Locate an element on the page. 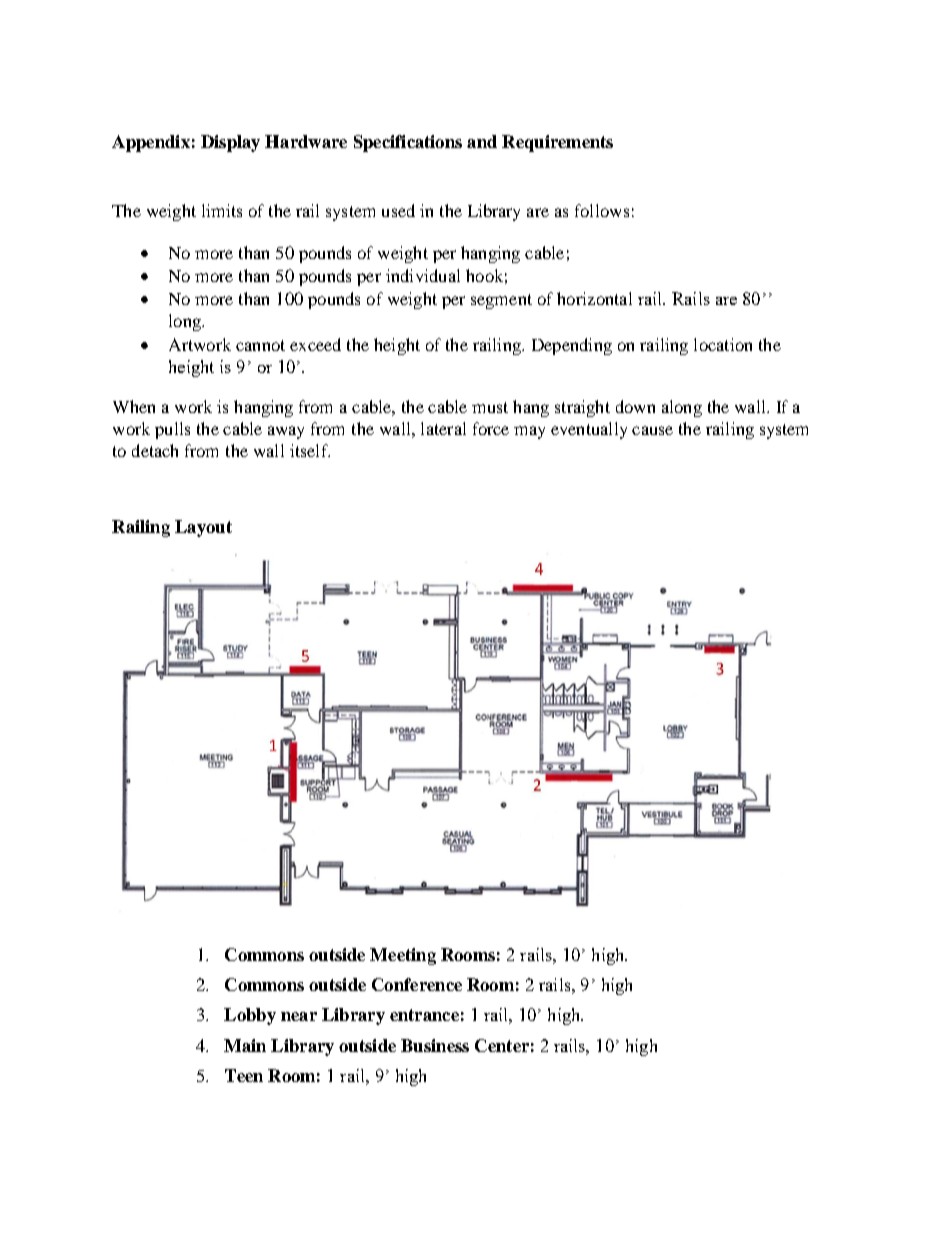 This page has width=952, height=1233. Meeting is located at coordinates (403, 956).
